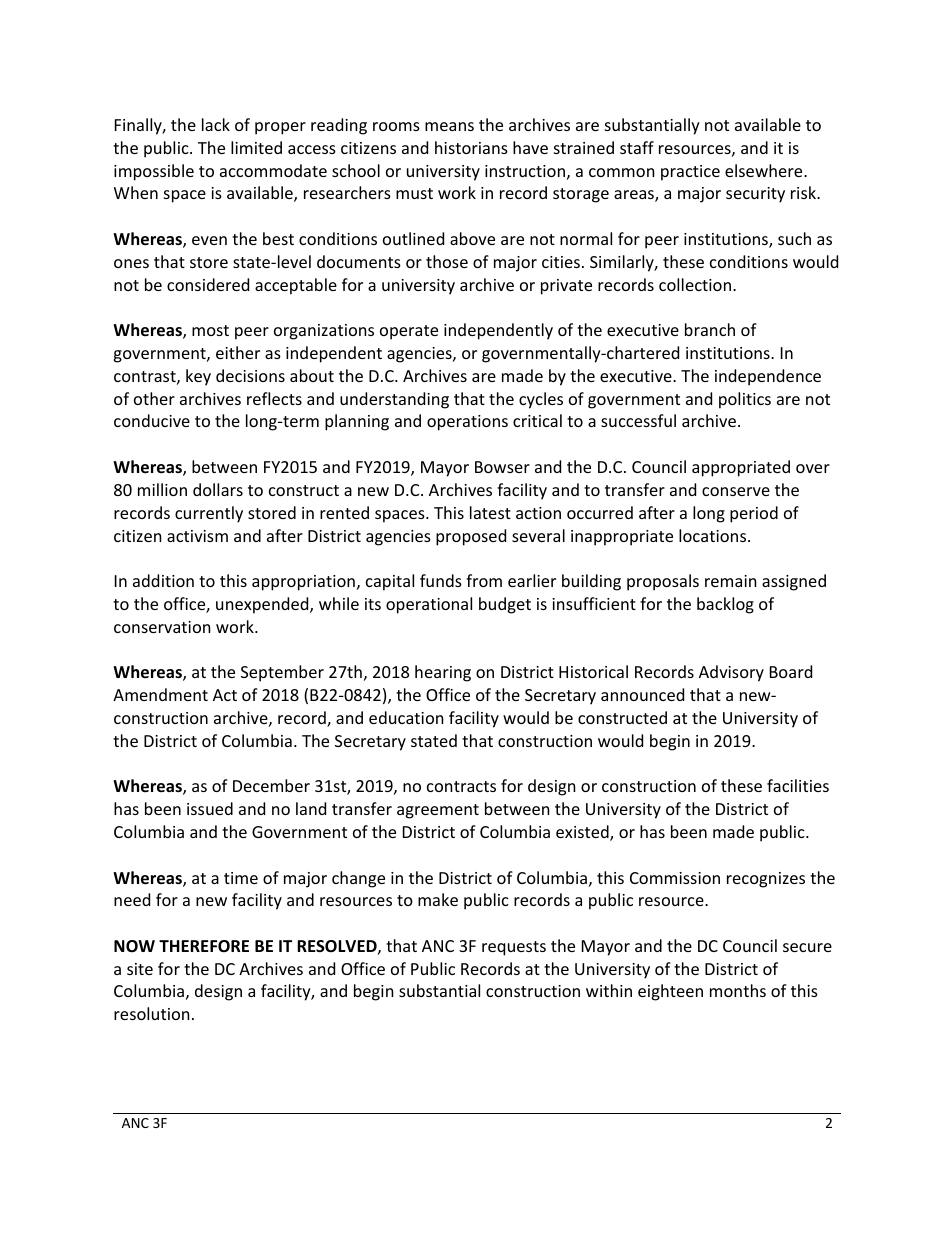 Image resolution: width=952 pixels, height=1233 pixels. What do you see at coordinates (238, 352) in the document?
I see `either` at bounding box center [238, 352].
